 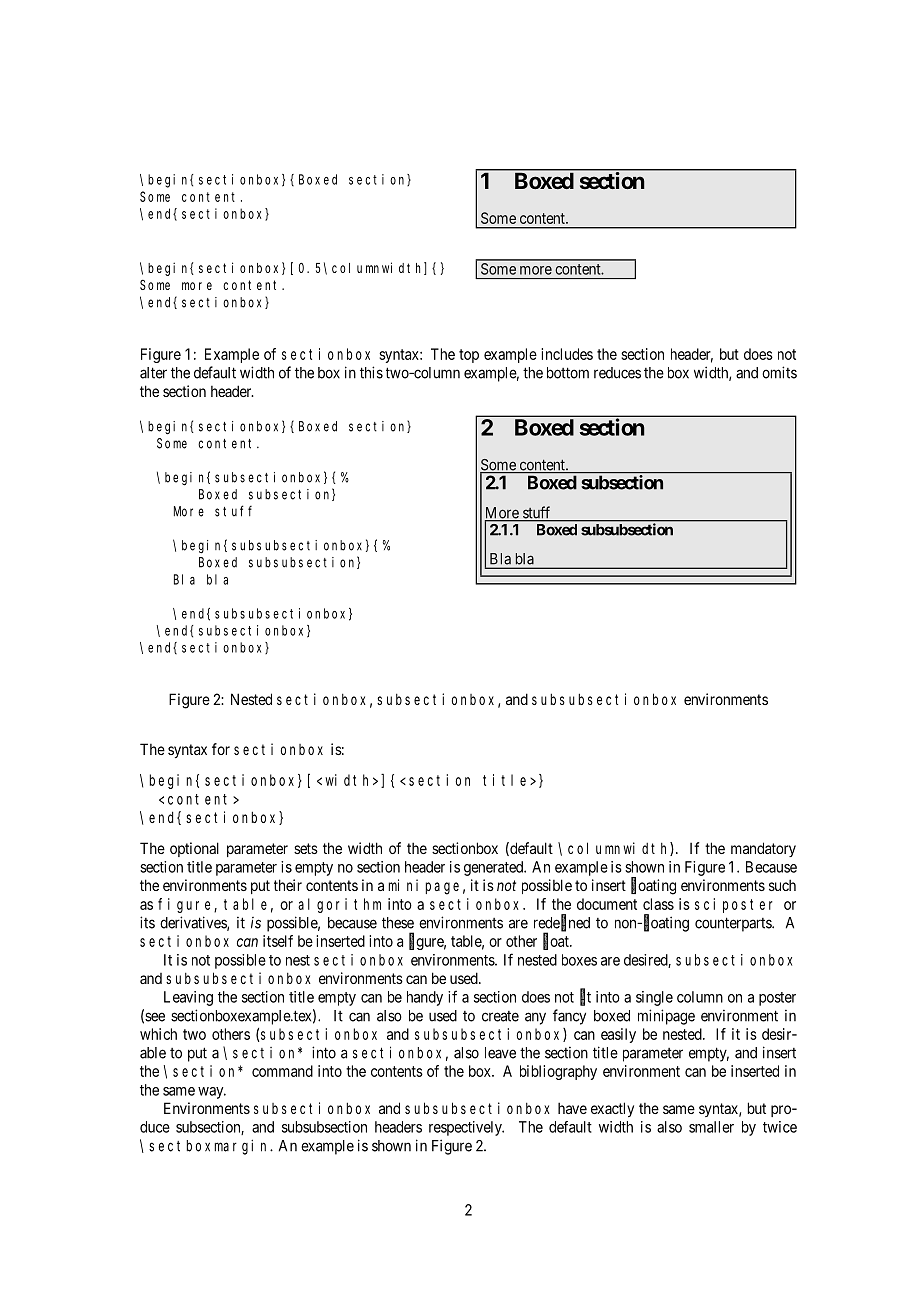 I want to click on omits, so click(x=779, y=372).
